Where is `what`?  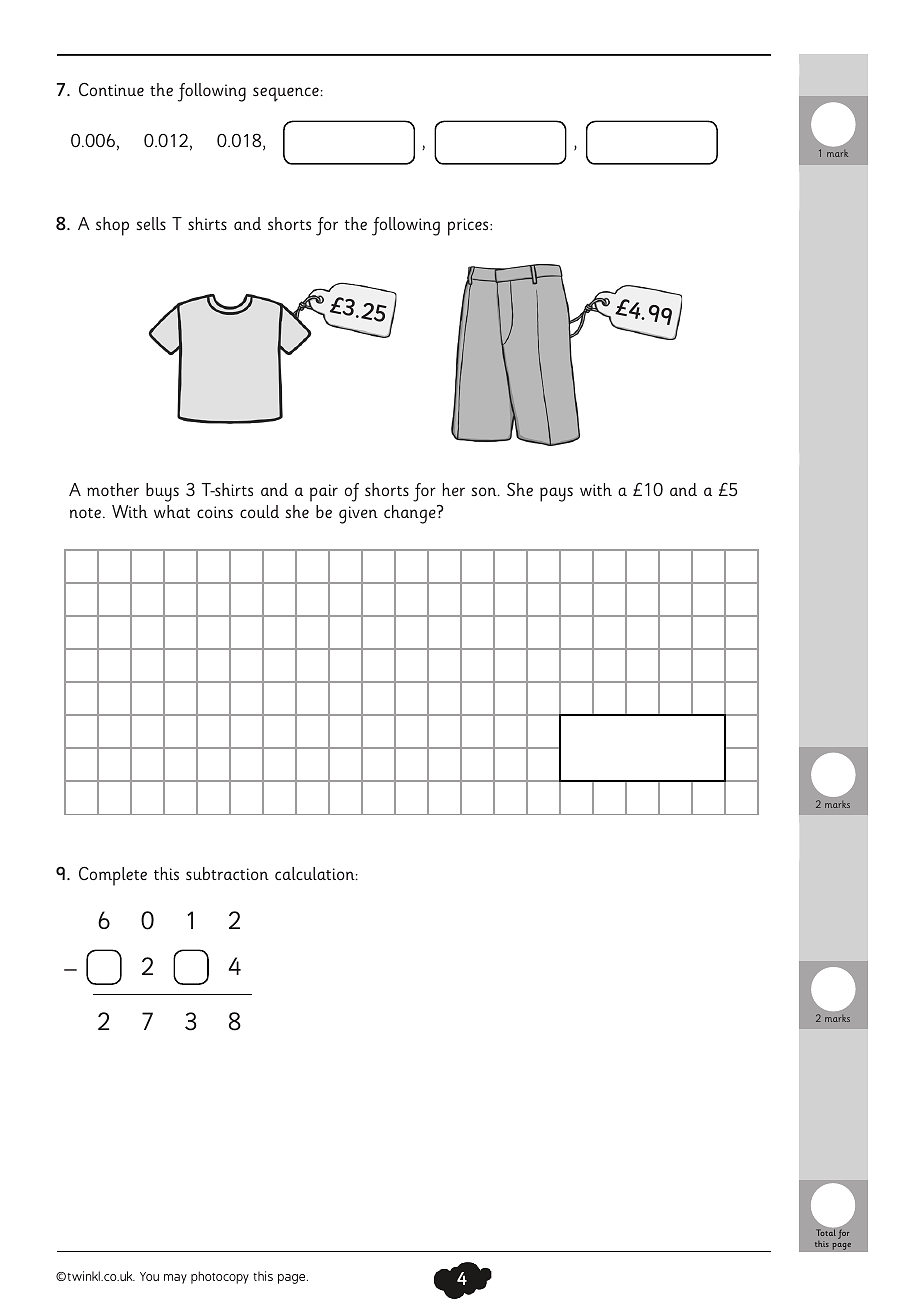 what is located at coordinates (172, 511).
